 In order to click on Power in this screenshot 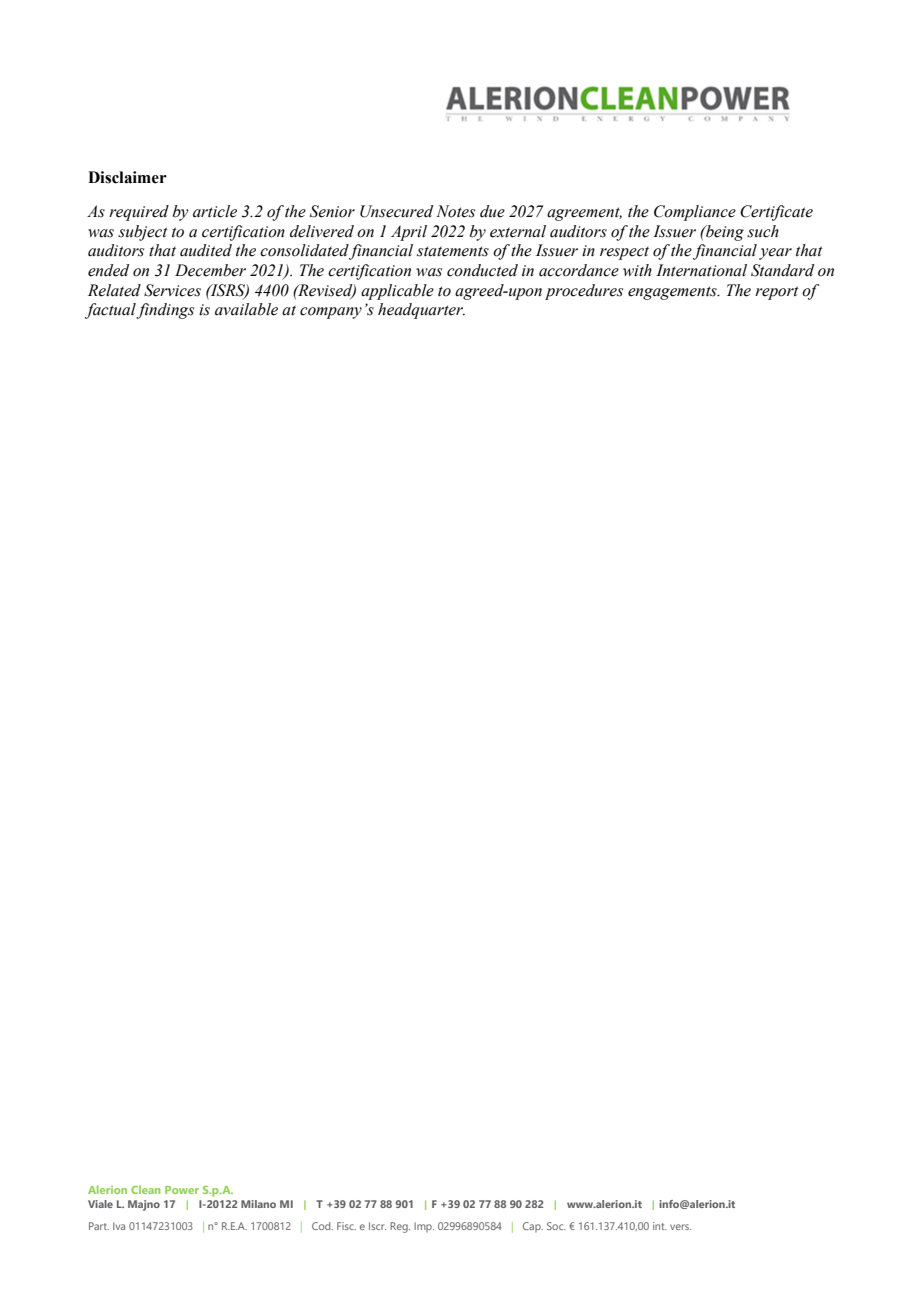, I will do `click(182, 1190)`.
